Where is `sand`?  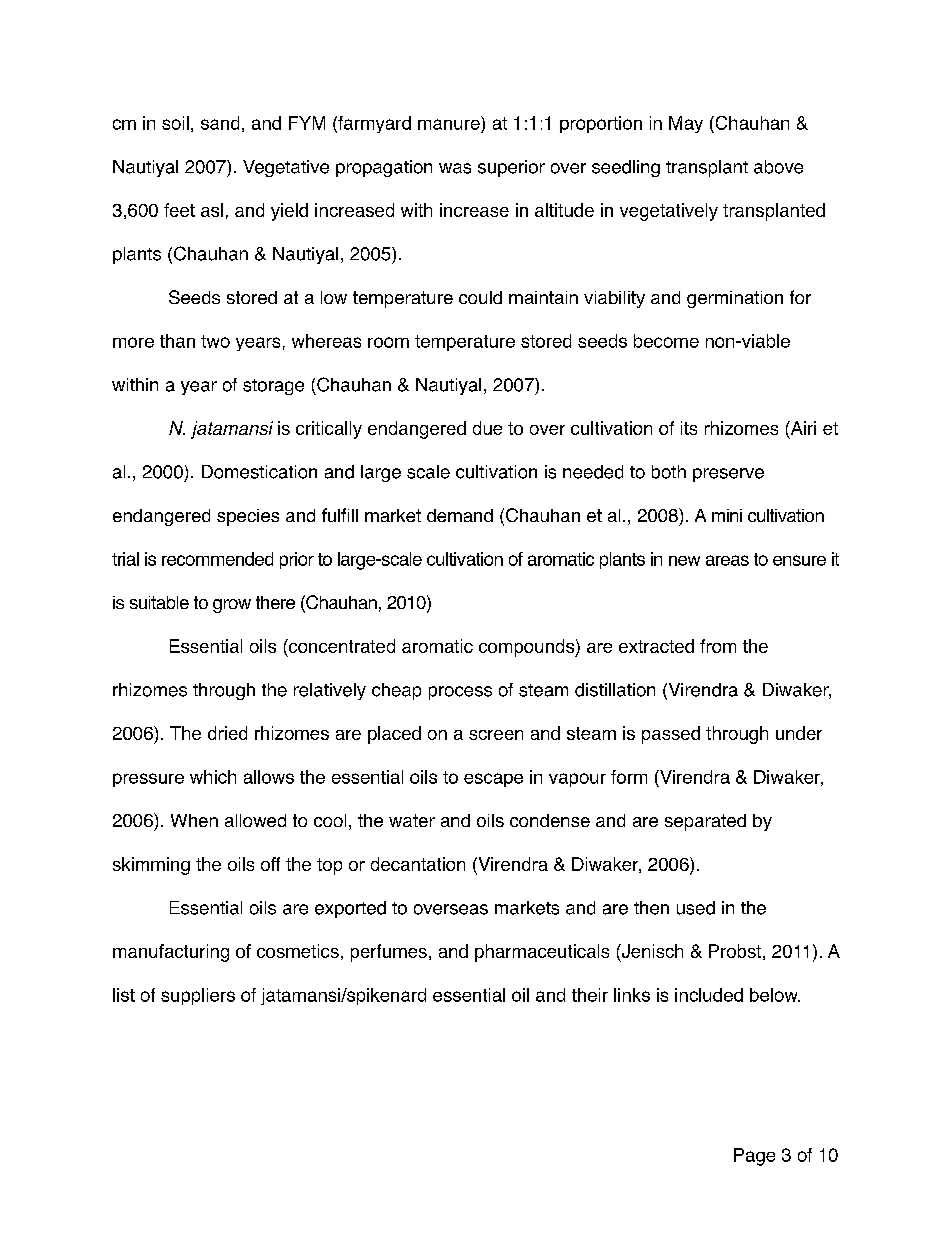 sand is located at coordinates (220, 123).
